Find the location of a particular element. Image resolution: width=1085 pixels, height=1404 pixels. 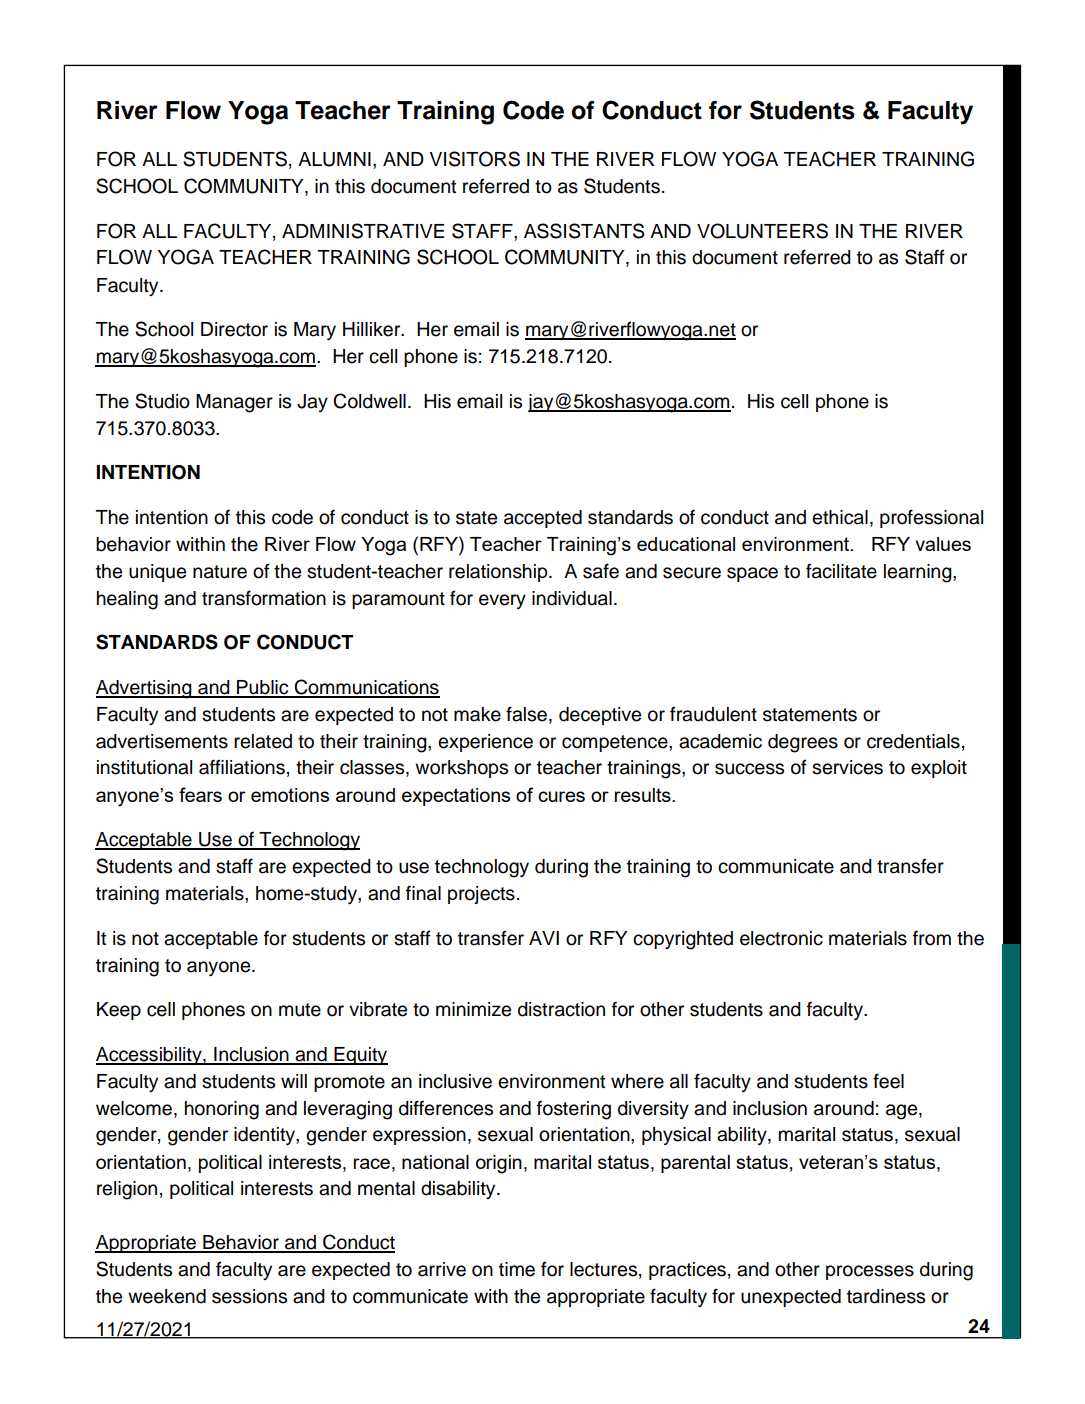

accepted is located at coordinates (543, 519).
